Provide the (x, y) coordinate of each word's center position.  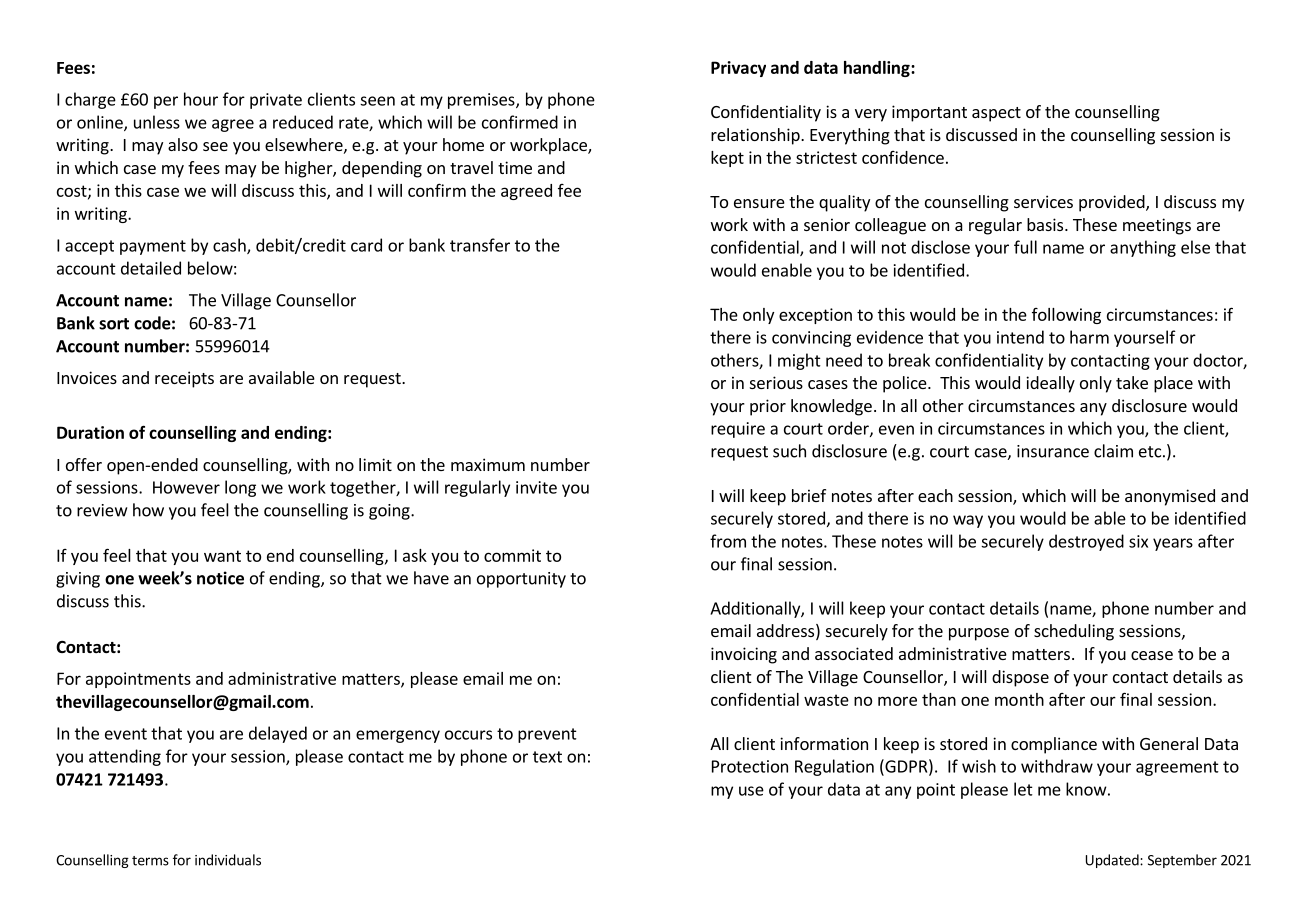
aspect (996, 114)
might (799, 361)
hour (201, 99)
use (751, 791)
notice (220, 578)
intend (1020, 337)
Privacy (738, 69)
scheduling (1074, 632)
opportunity (521, 580)
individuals (228, 860)
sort (114, 324)
